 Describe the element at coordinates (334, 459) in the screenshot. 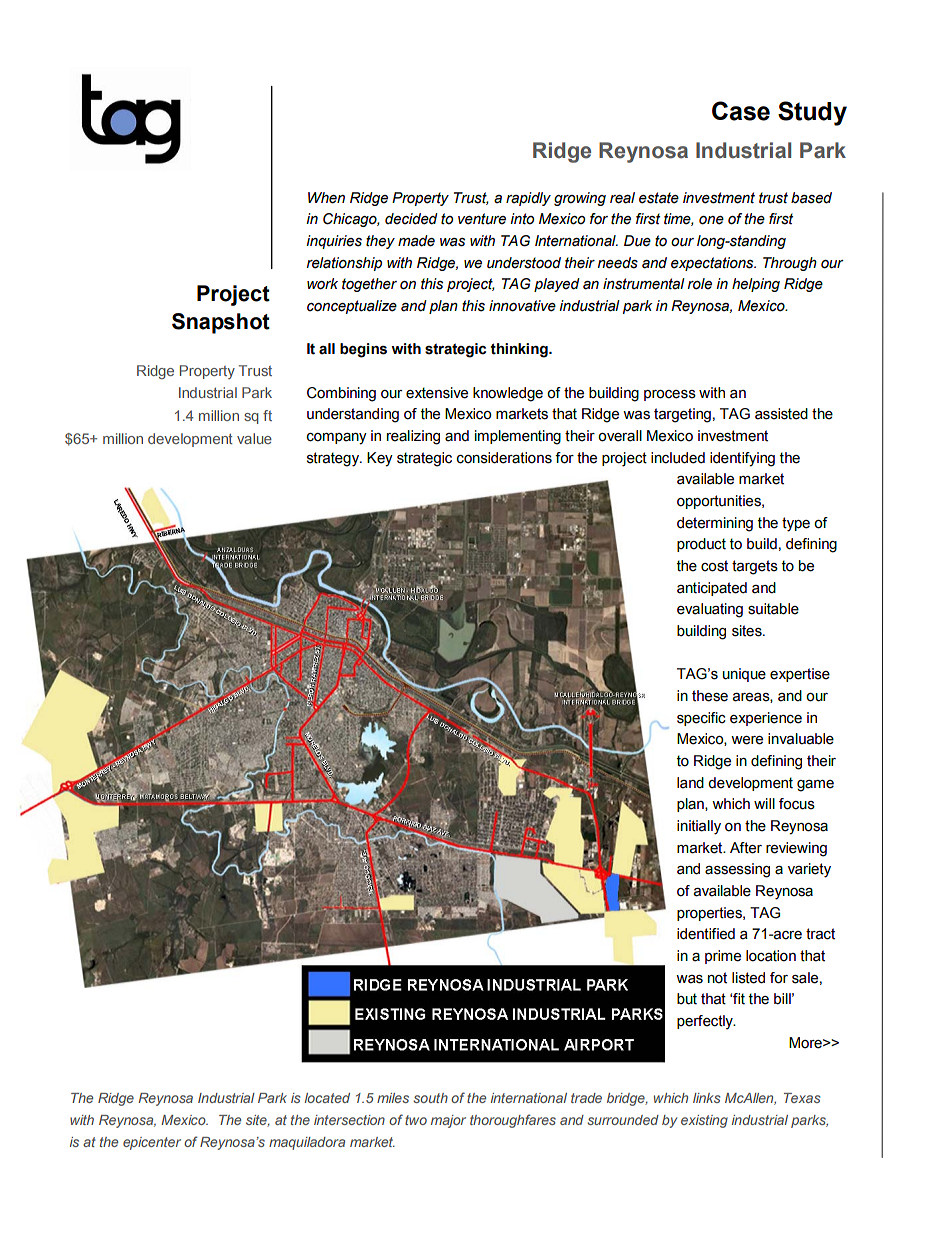

I see `strategy` at that location.
